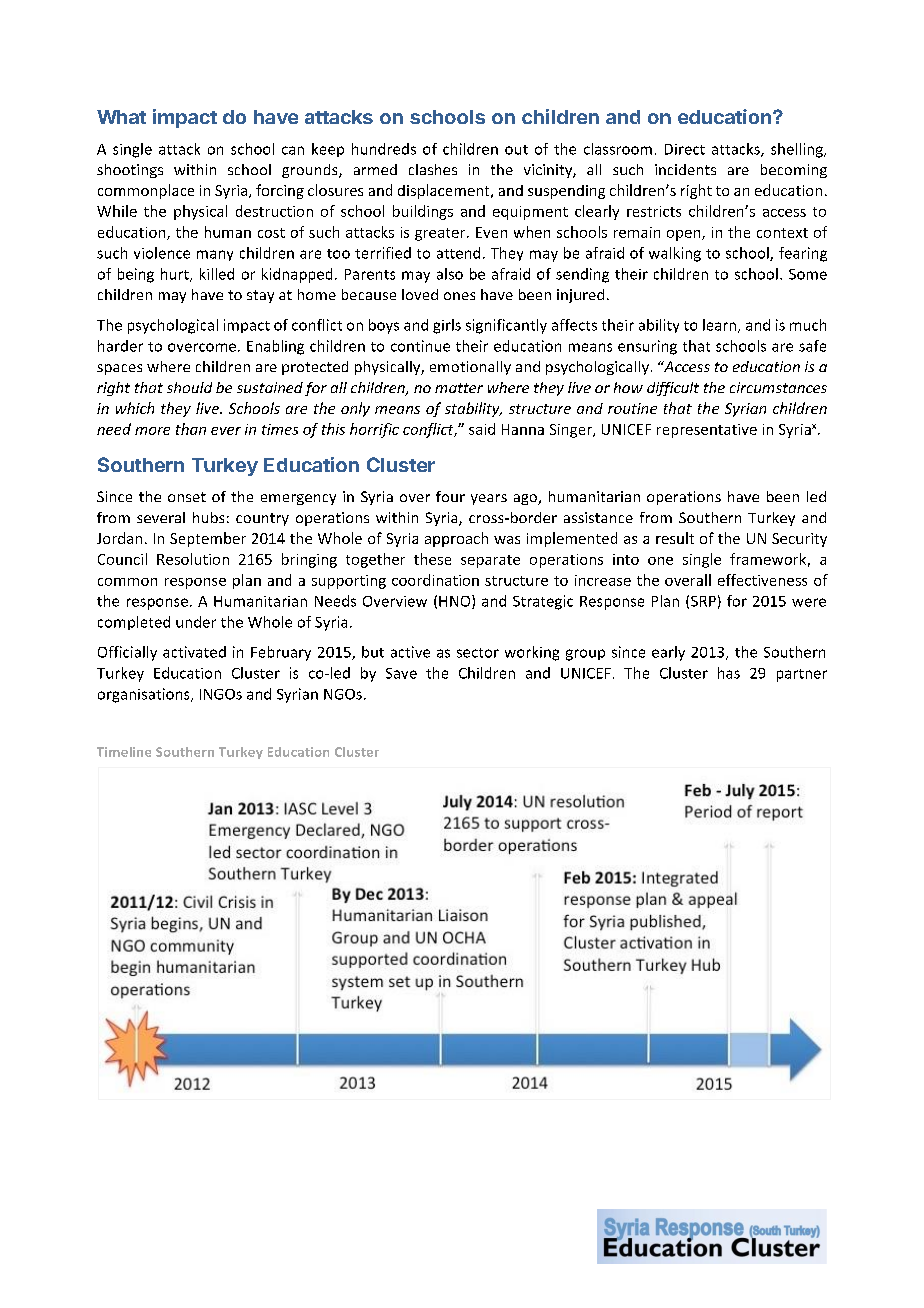  Describe the element at coordinates (707, 431) in the document. I see `representative` at that location.
